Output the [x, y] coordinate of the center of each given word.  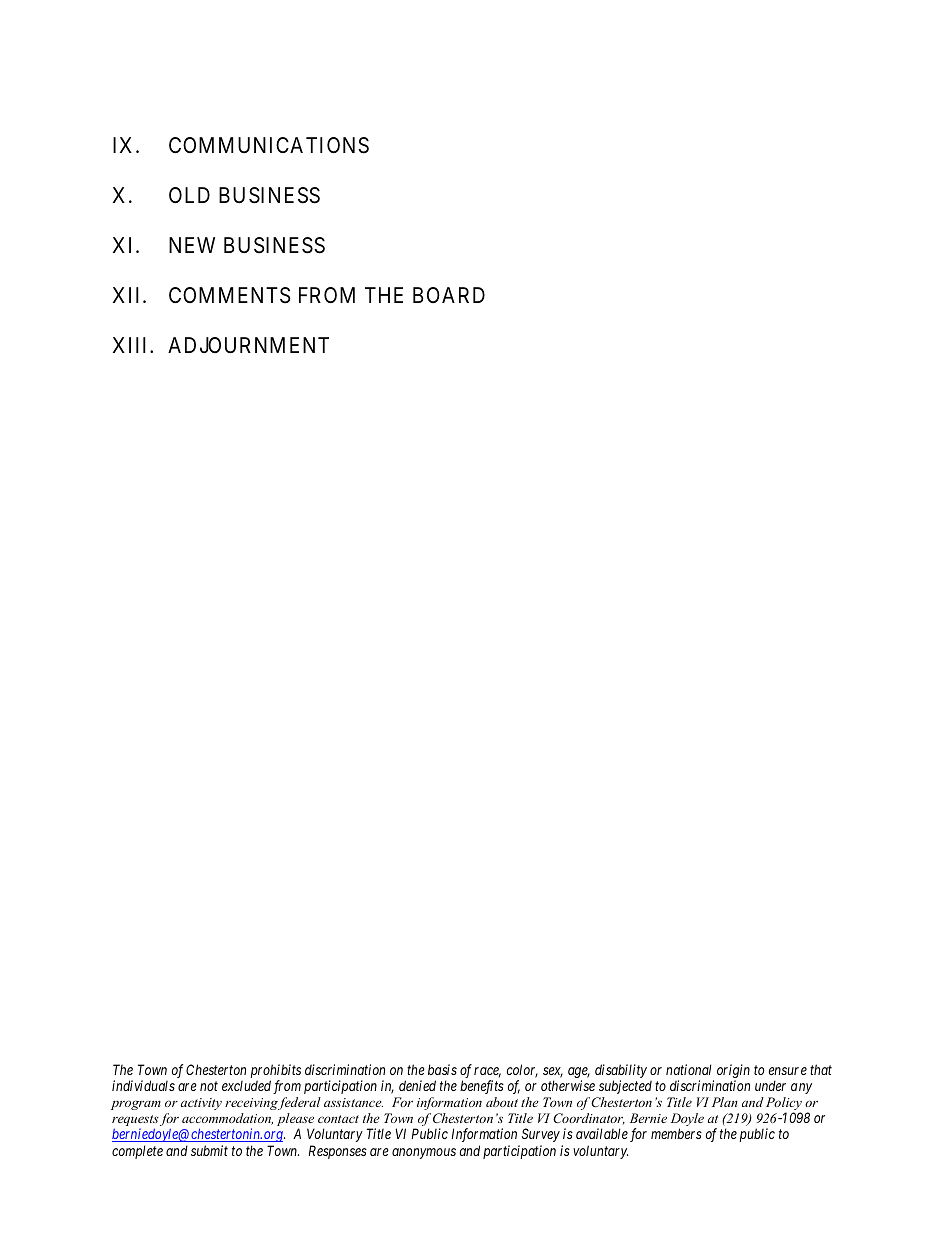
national [689, 1069]
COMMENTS [230, 295]
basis [442, 1069]
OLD [189, 195]
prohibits [275, 1072]
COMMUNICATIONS [269, 145]
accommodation [227, 1119]
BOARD [449, 295]
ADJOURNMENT [248, 345]
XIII [132, 345]
